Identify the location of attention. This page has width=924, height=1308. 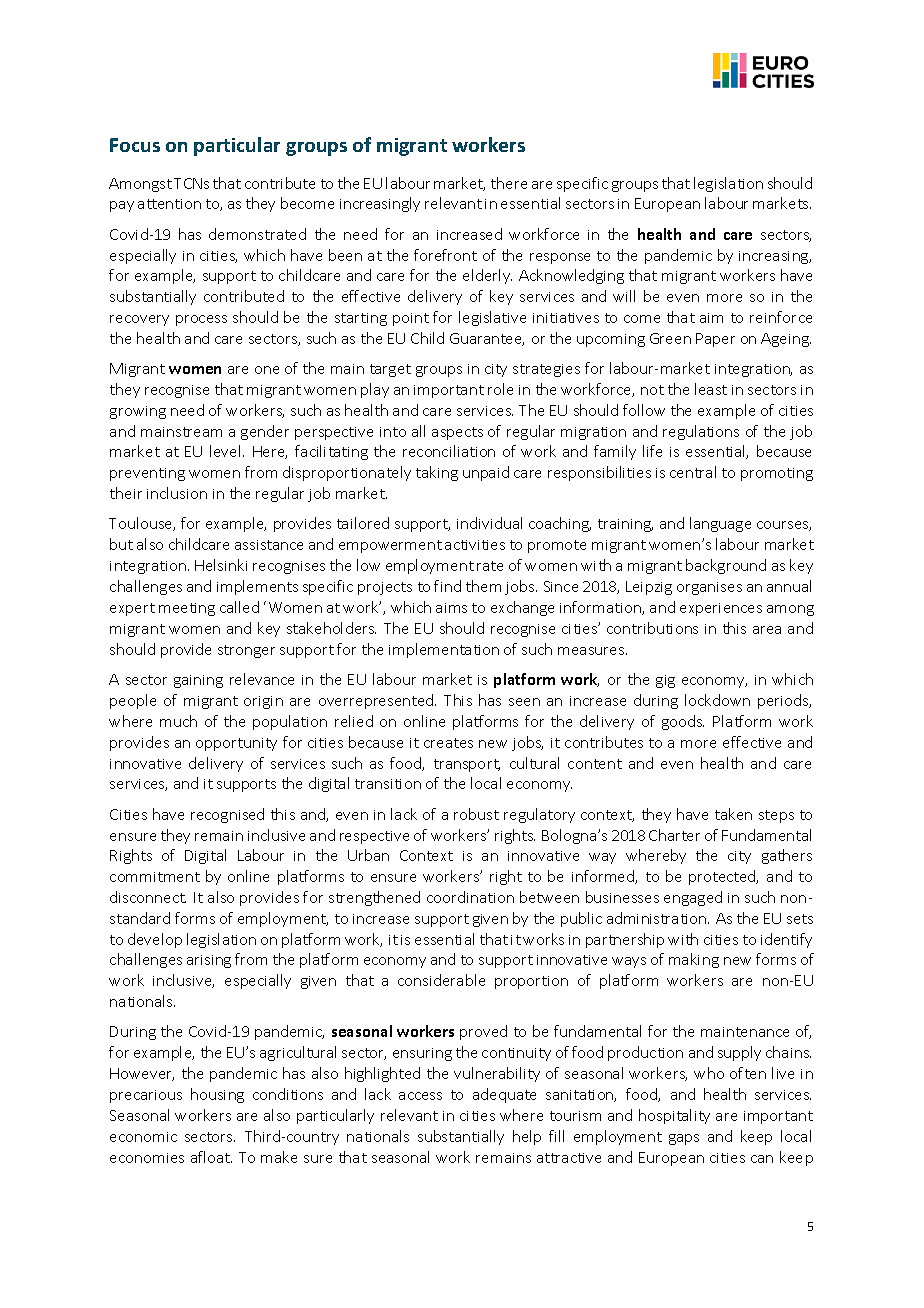
(169, 204).
